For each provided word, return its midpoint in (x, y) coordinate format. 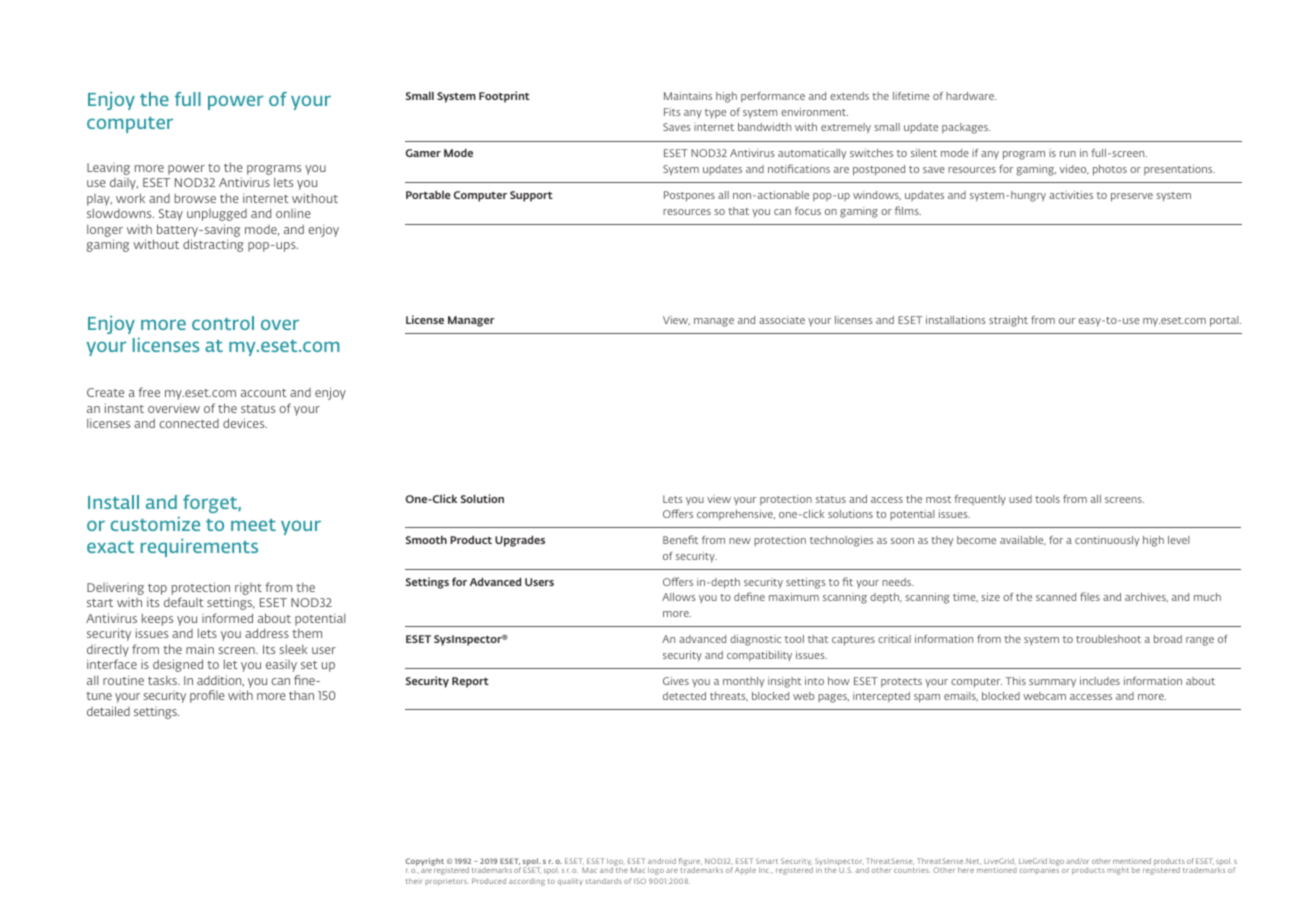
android (662, 861)
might (1118, 871)
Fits (672, 112)
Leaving (108, 169)
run (1068, 154)
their (414, 881)
